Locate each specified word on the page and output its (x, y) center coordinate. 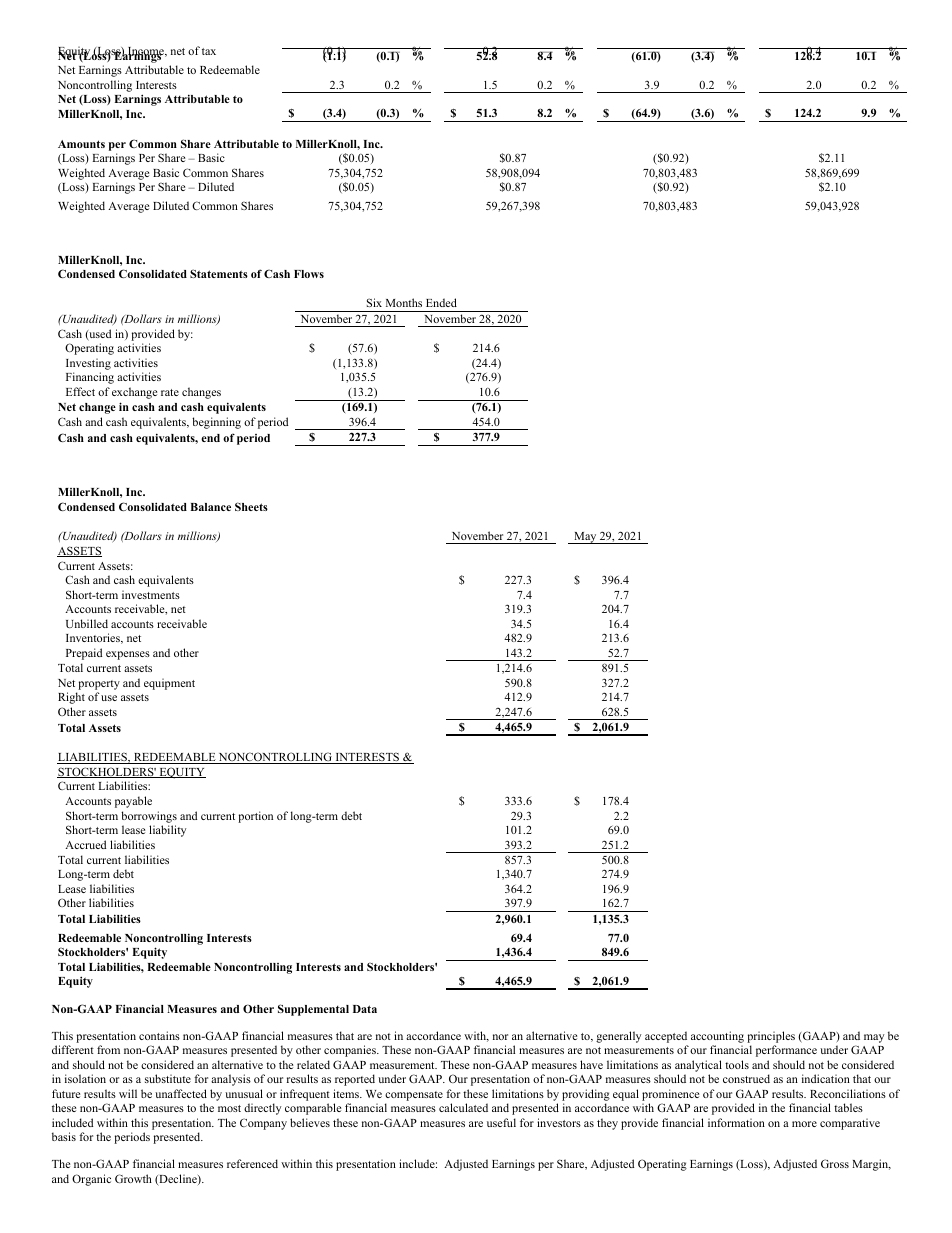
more (804, 1124)
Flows (309, 274)
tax (209, 51)
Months (404, 302)
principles (771, 1037)
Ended (441, 302)
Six (374, 302)
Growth (133, 1178)
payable (133, 802)
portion (255, 817)
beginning (216, 423)
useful (501, 1122)
